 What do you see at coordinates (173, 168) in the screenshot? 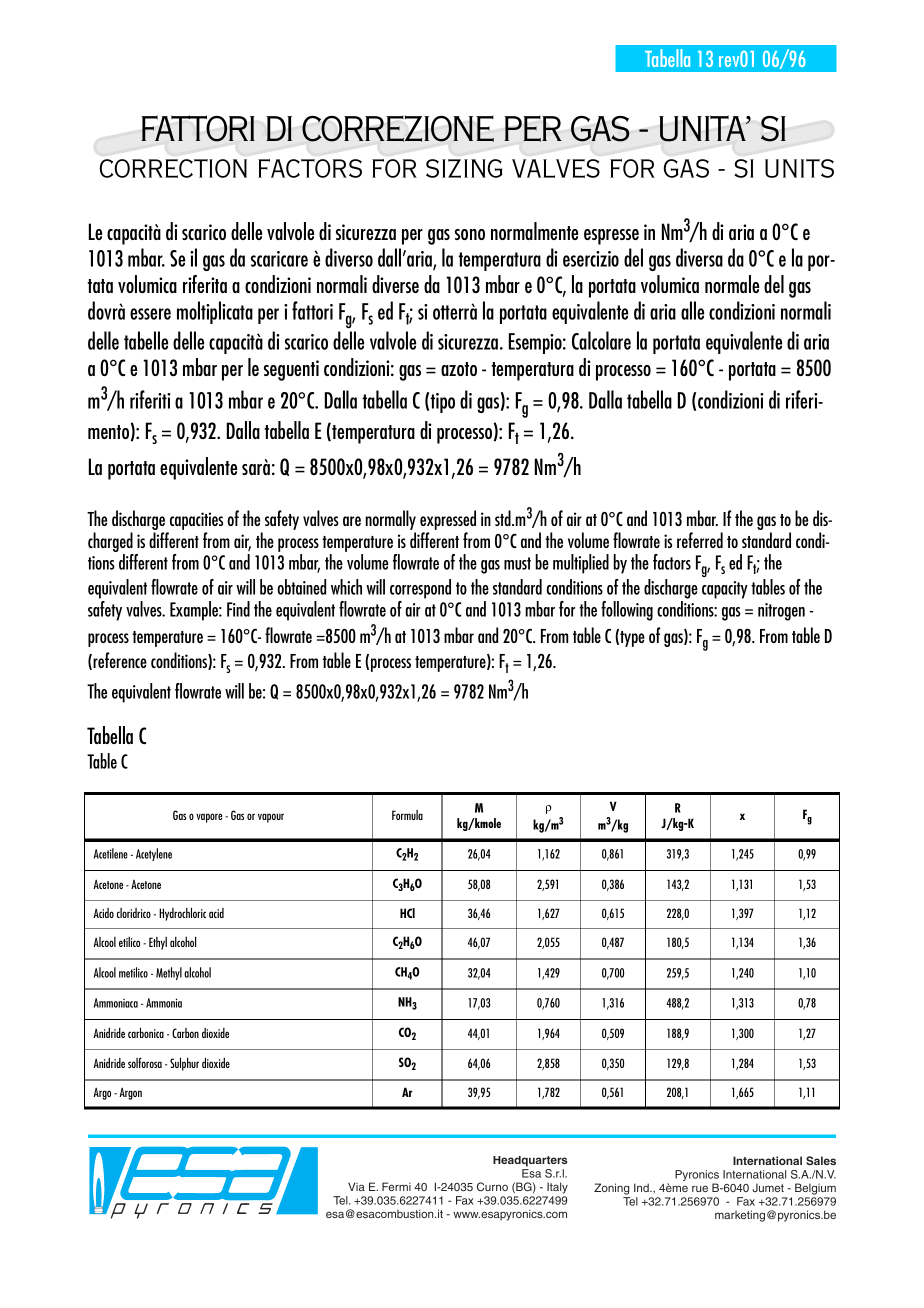
I see `CORRECTION` at bounding box center [173, 168].
